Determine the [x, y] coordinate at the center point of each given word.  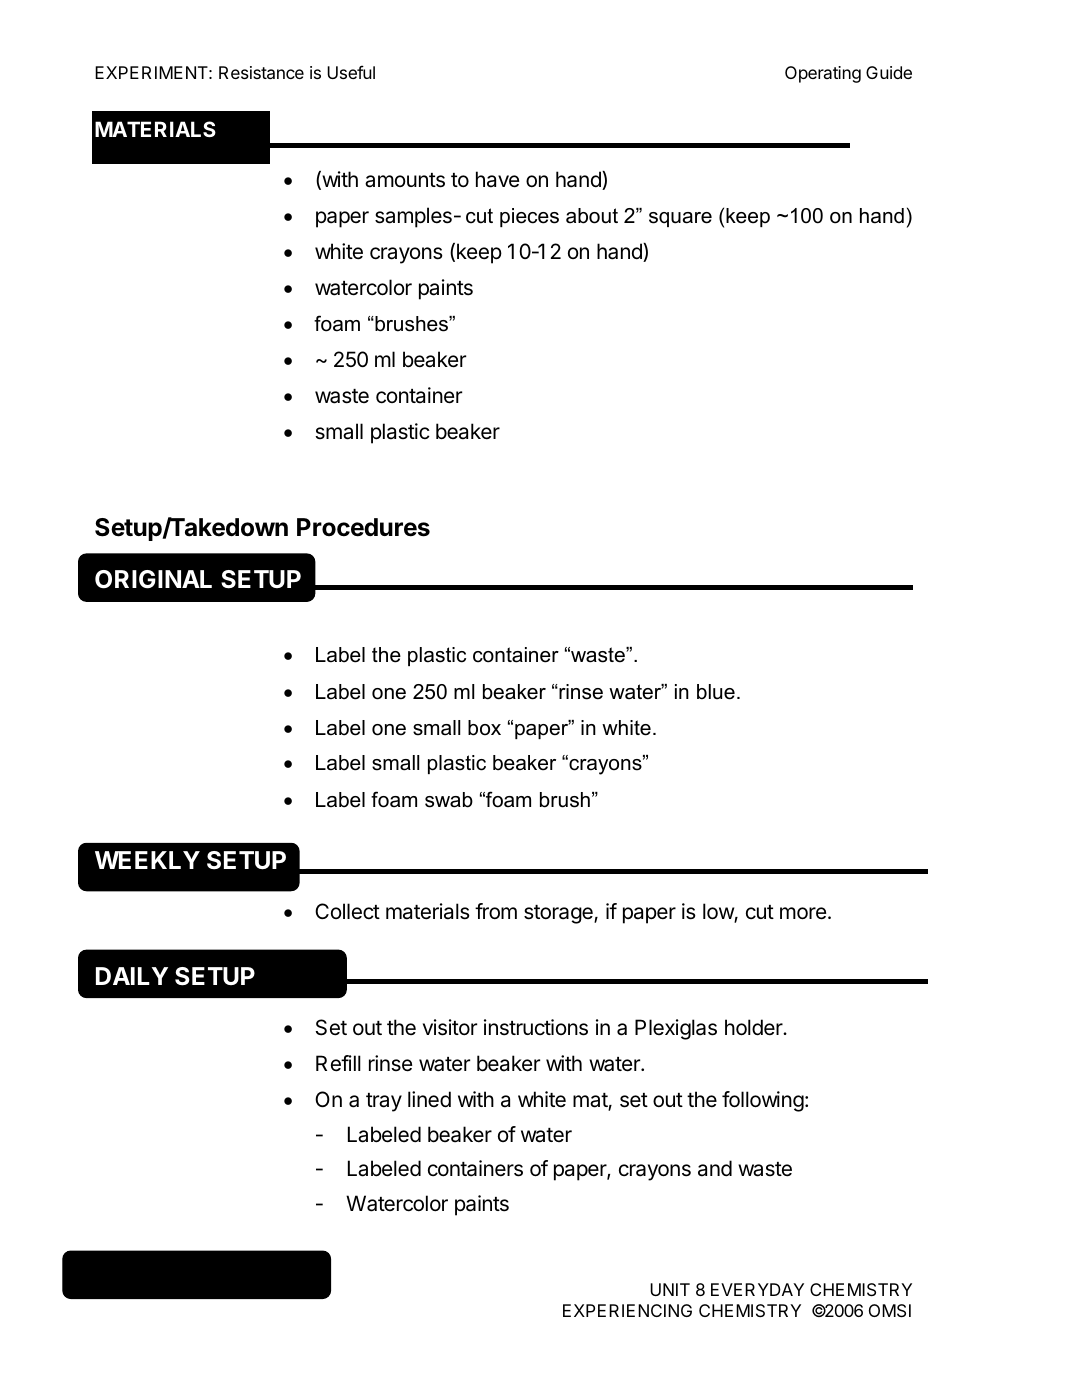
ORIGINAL [153, 579]
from [496, 911]
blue [716, 692]
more [803, 913]
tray [384, 1102]
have [497, 179]
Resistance [261, 72]
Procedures [363, 527]
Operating [823, 74]
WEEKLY [147, 860]
